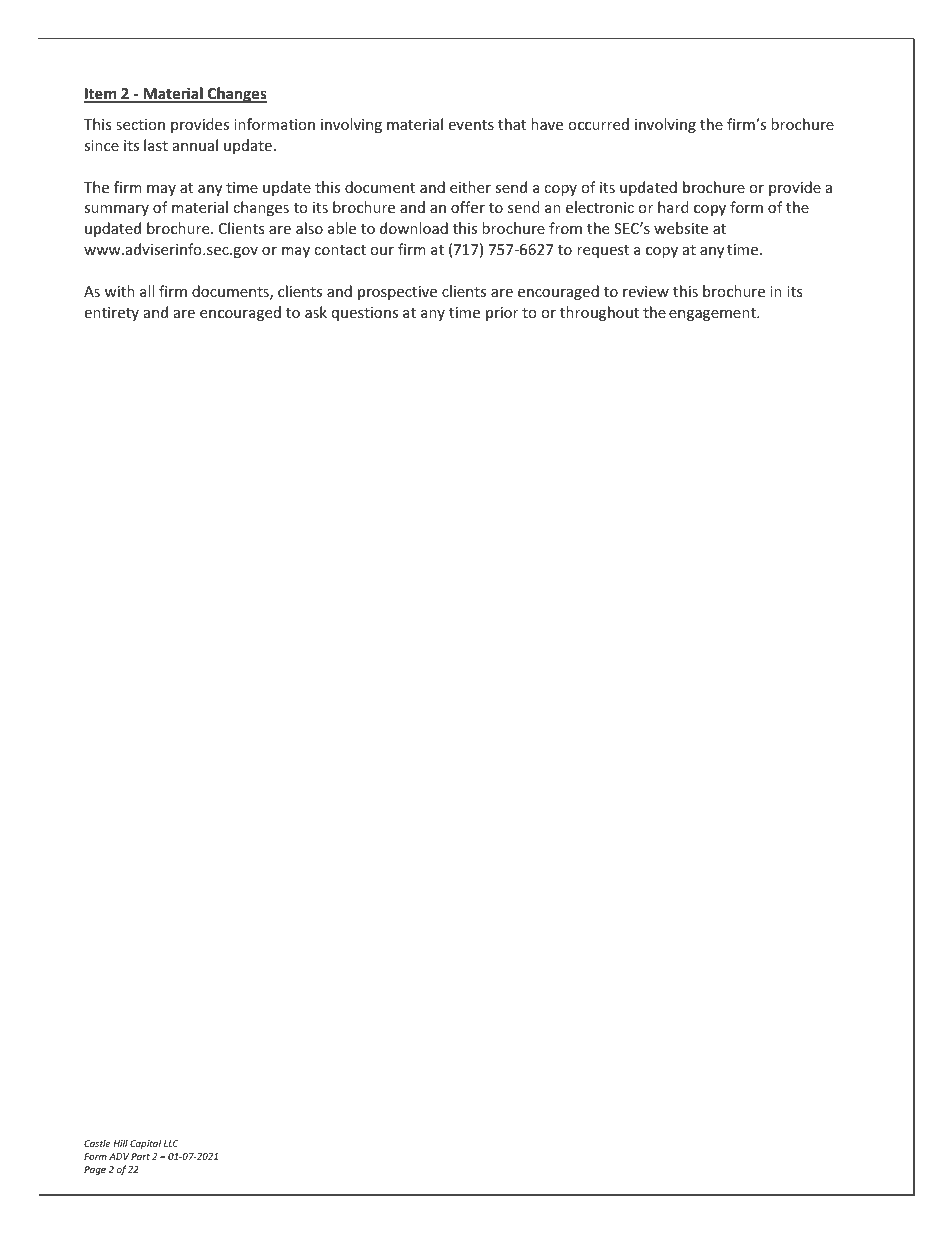  What do you see at coordinates (316, 312) in the screenshot?
I see `ask` at bounding box center [316, 312].
